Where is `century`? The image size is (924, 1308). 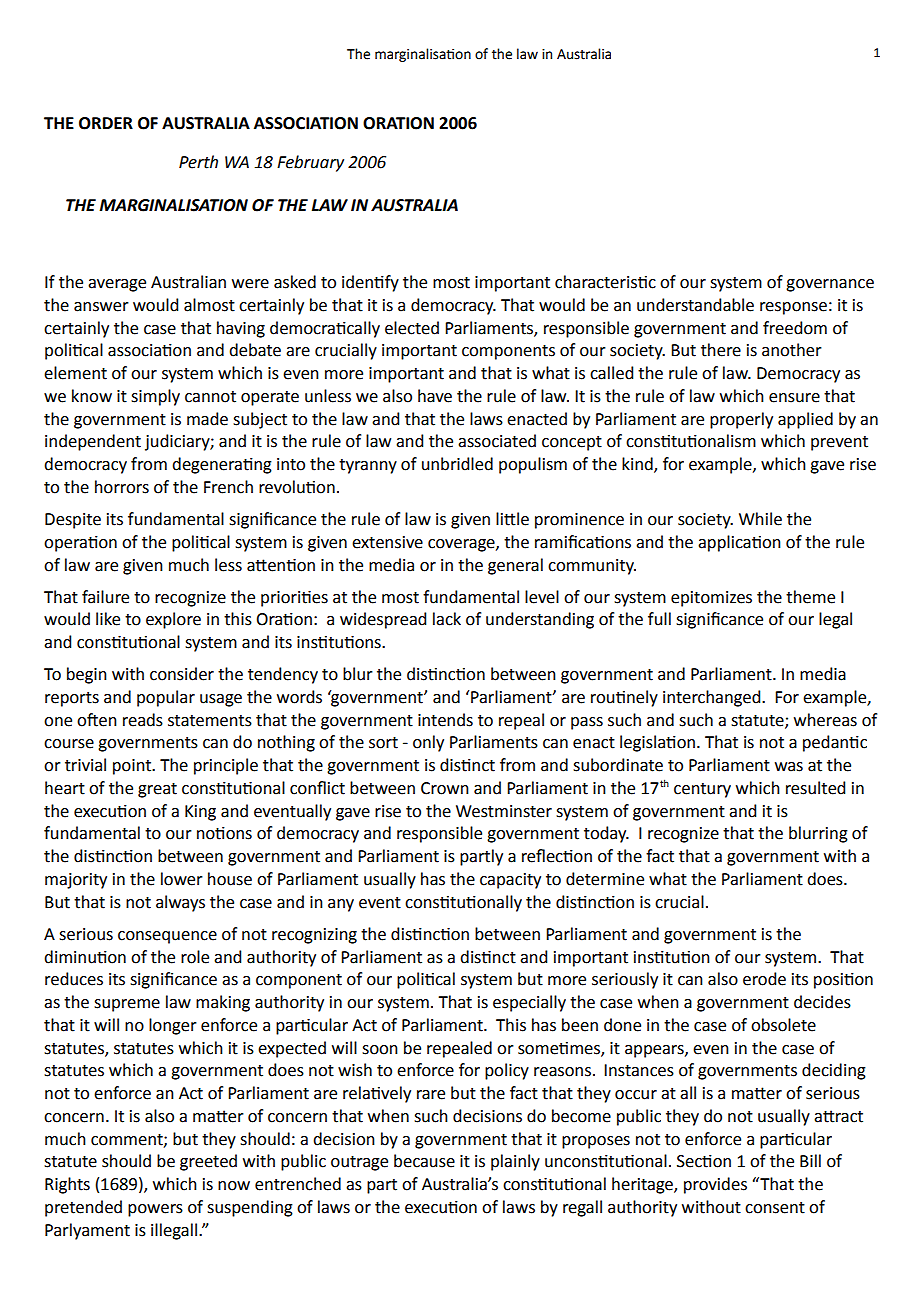
century is located at coordinates (702, 790).
